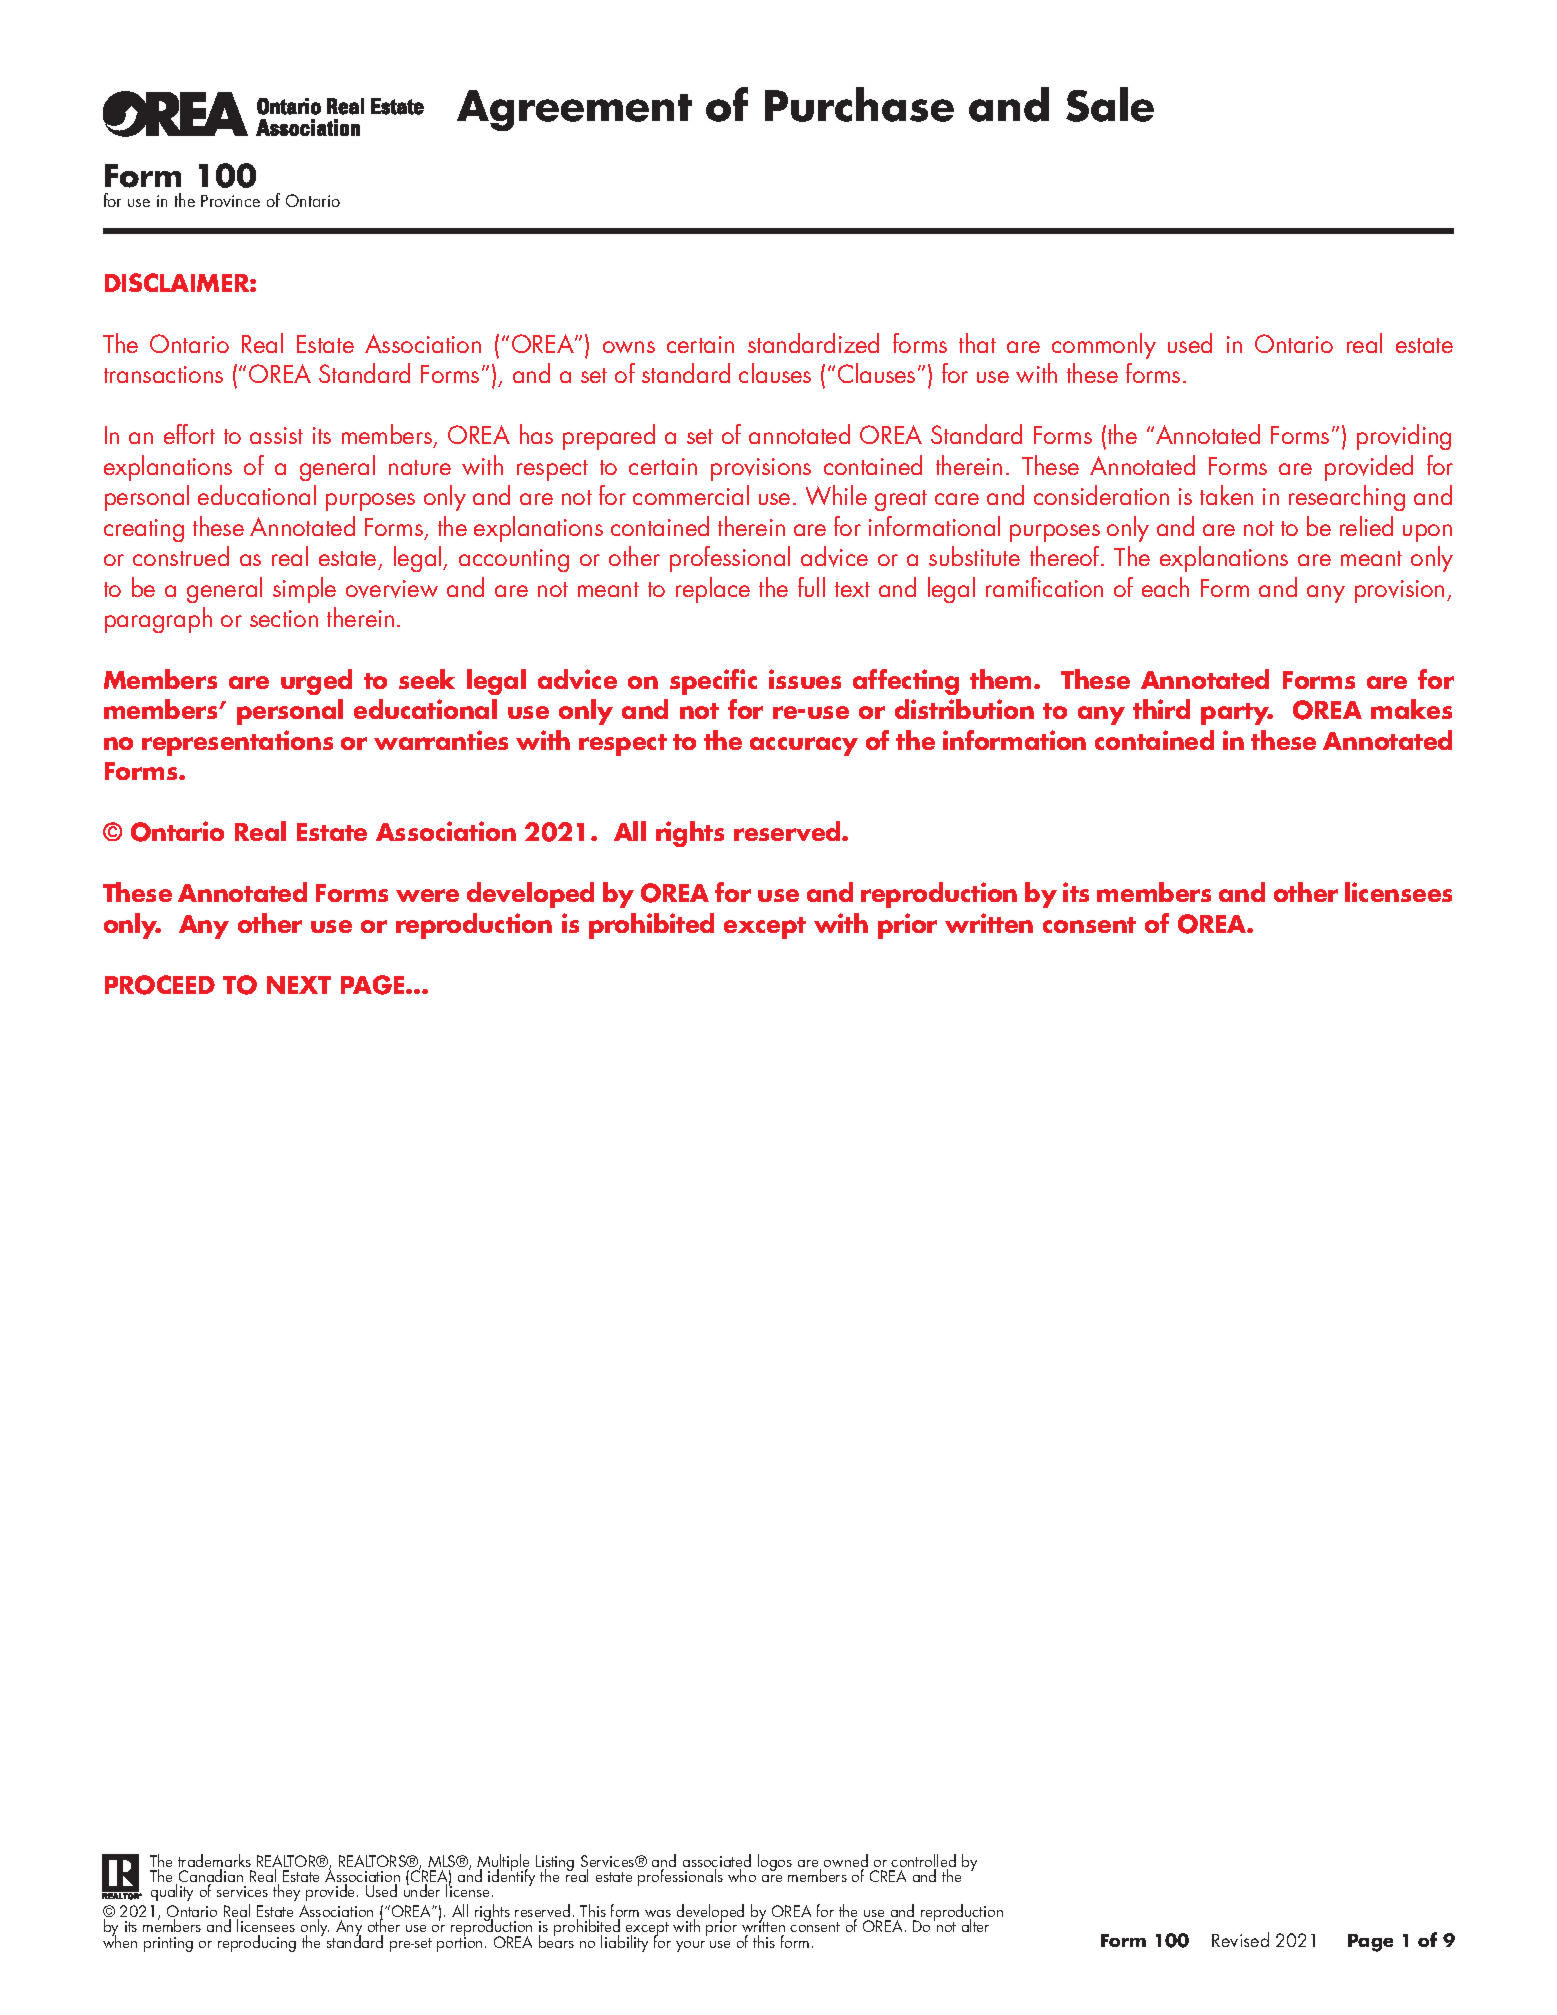  Describe the element at coordinates (1161, 709) in the image. I see `third` at that location.
